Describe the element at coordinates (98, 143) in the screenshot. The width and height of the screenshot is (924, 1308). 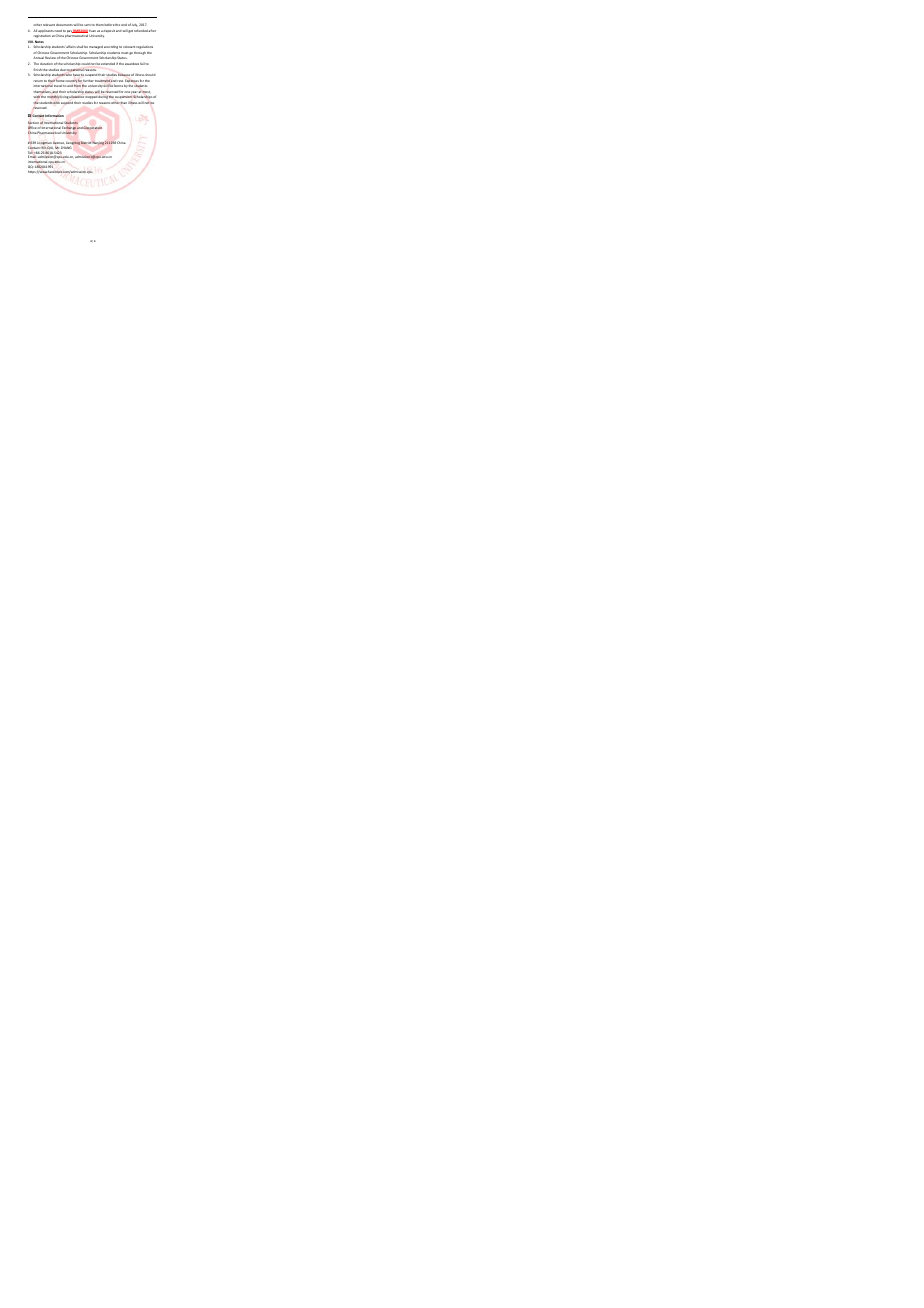
I see `Nanjing` at that location.
